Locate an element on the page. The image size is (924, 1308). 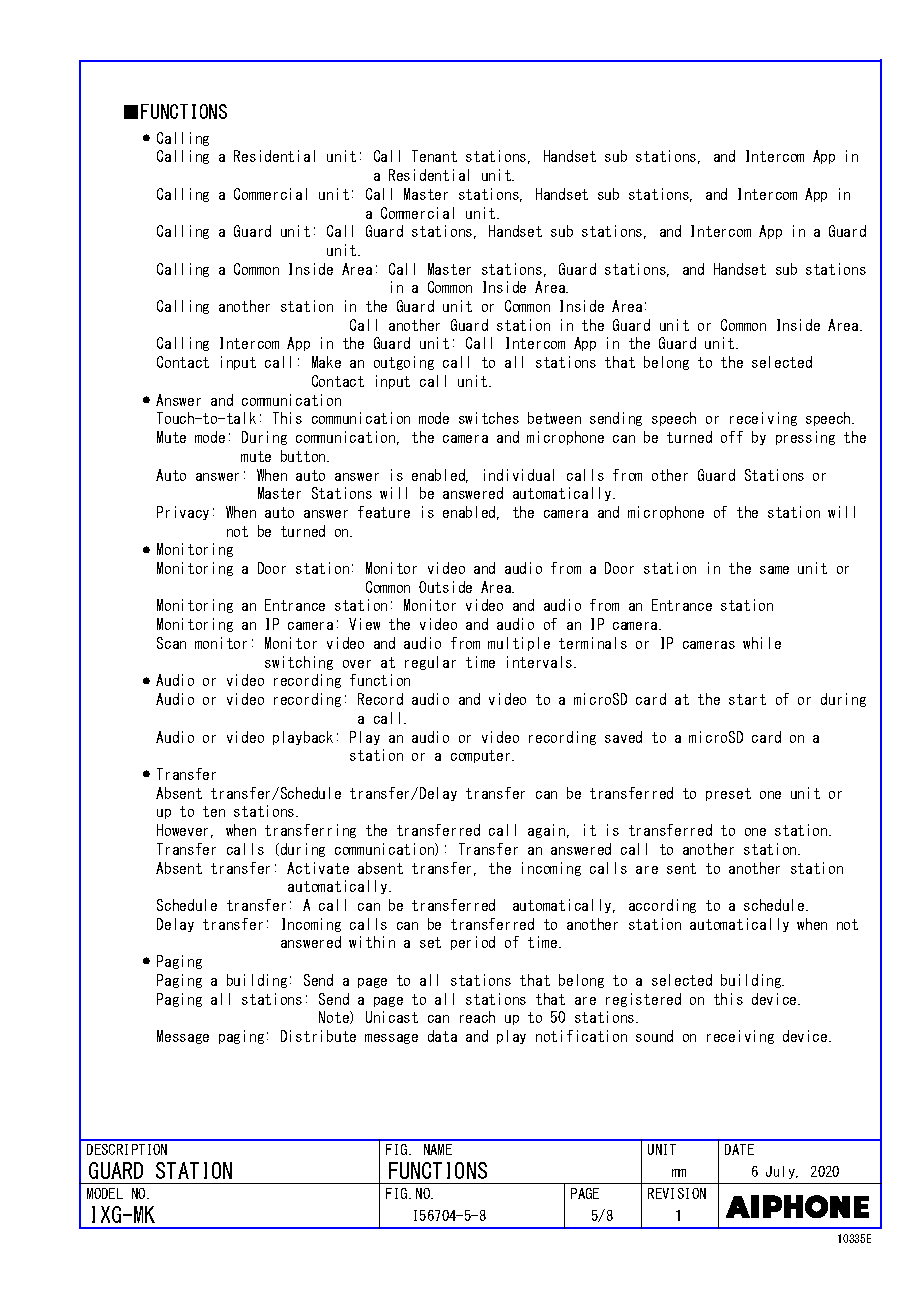
reach is located at coordinates (477, 1017).
